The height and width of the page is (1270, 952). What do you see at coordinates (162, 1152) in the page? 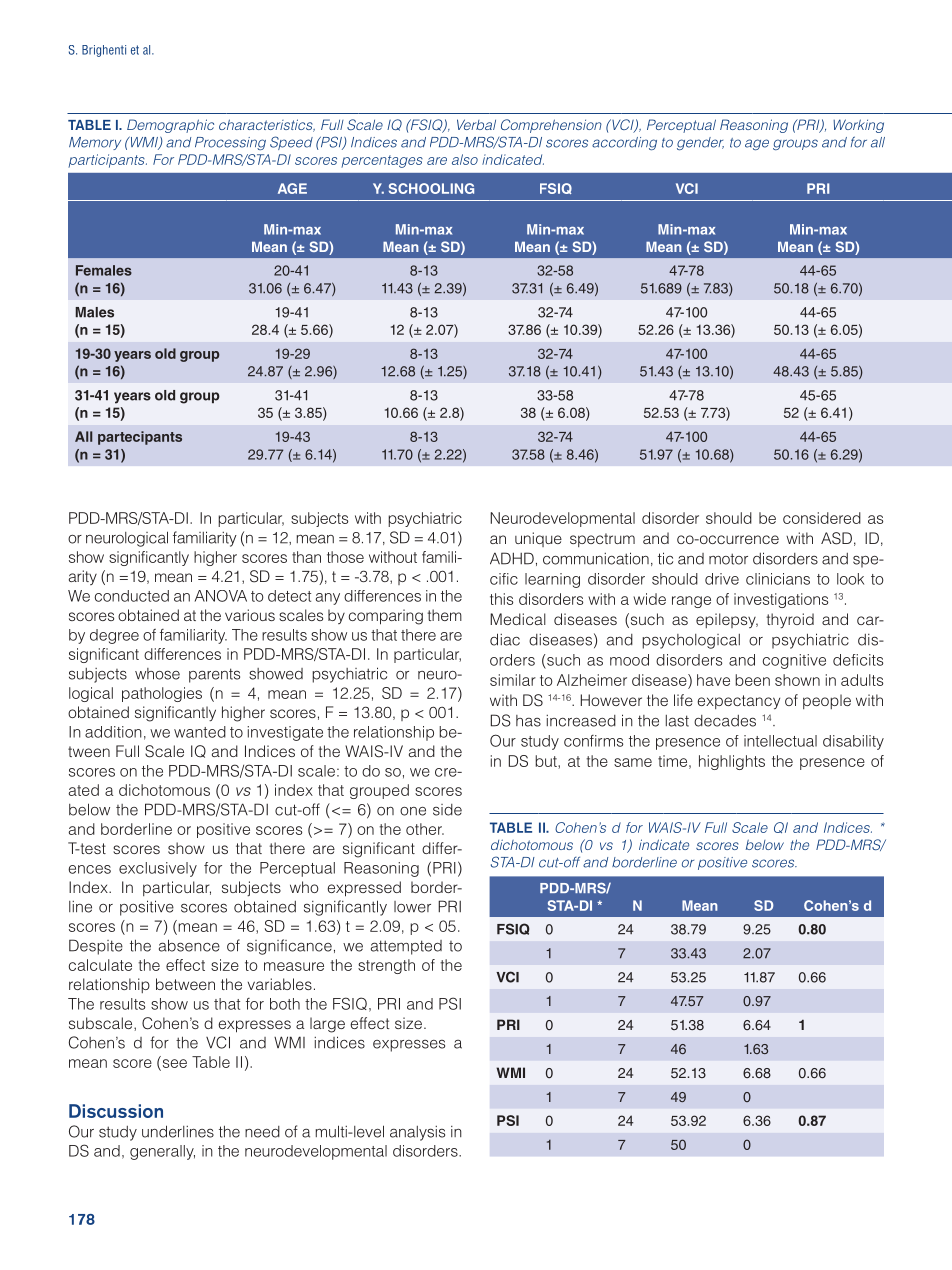
I see `generally` at bounding box center [162, 1152].
